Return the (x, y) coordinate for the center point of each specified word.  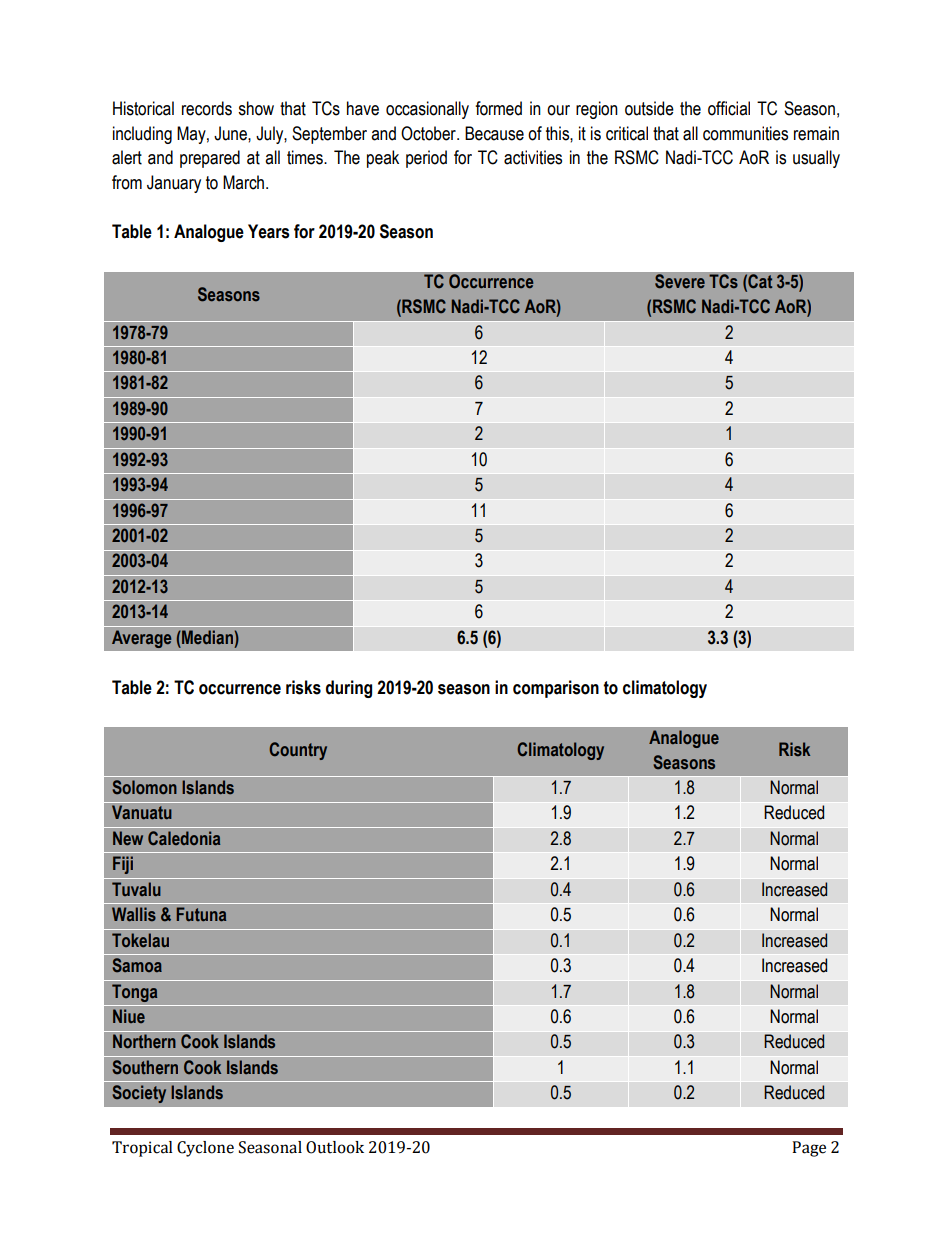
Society (139, 1094)
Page (809, 1149)
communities (745, 133)
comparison (556, 689)
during (349, 689)
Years (268, 231)
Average (141, 639)
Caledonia (184, 838)
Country (298, 751)
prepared (210, 159)
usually (816, 159)
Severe (679, 281)
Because (494, 133)
